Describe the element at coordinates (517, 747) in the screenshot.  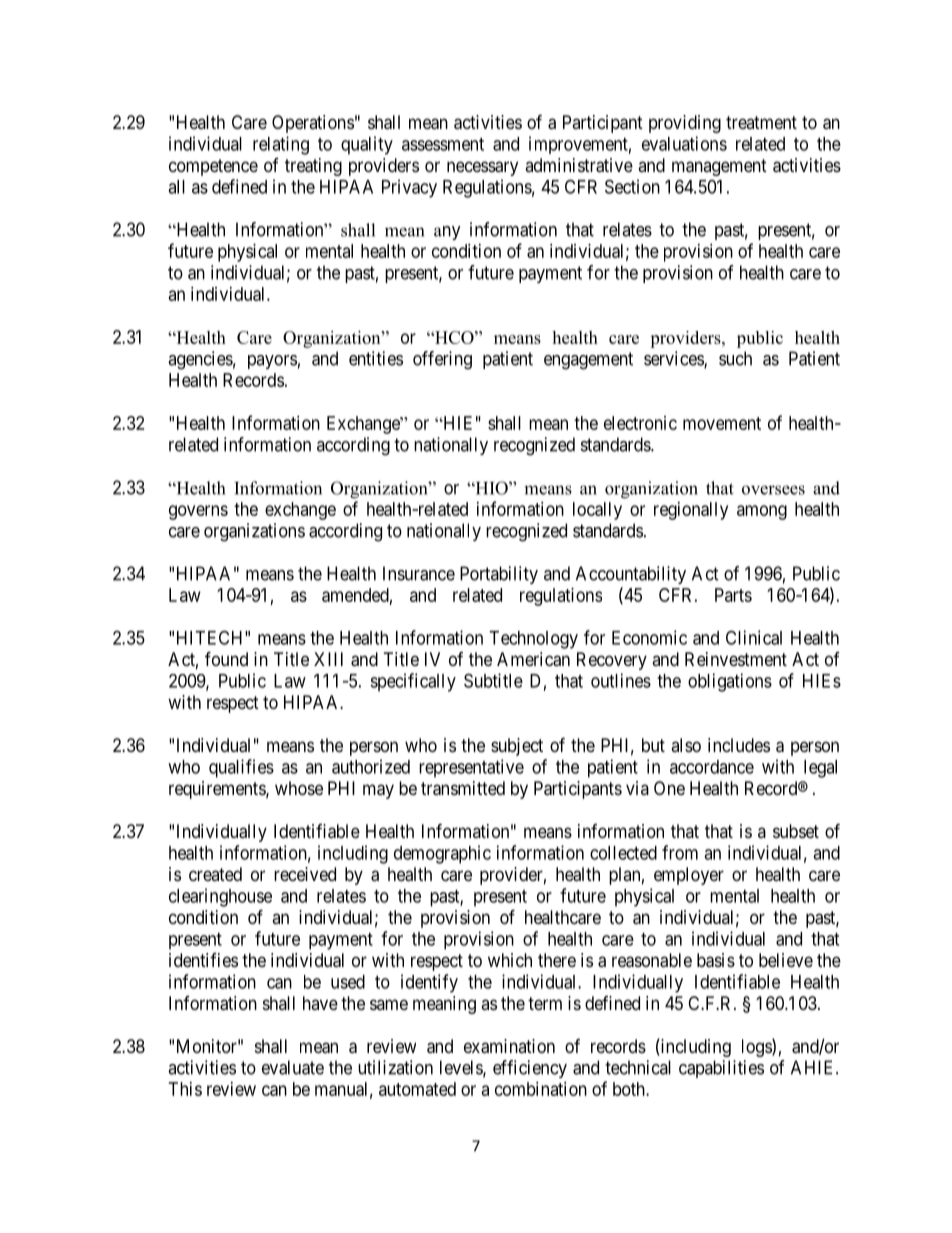
I see `subject` at that location.
